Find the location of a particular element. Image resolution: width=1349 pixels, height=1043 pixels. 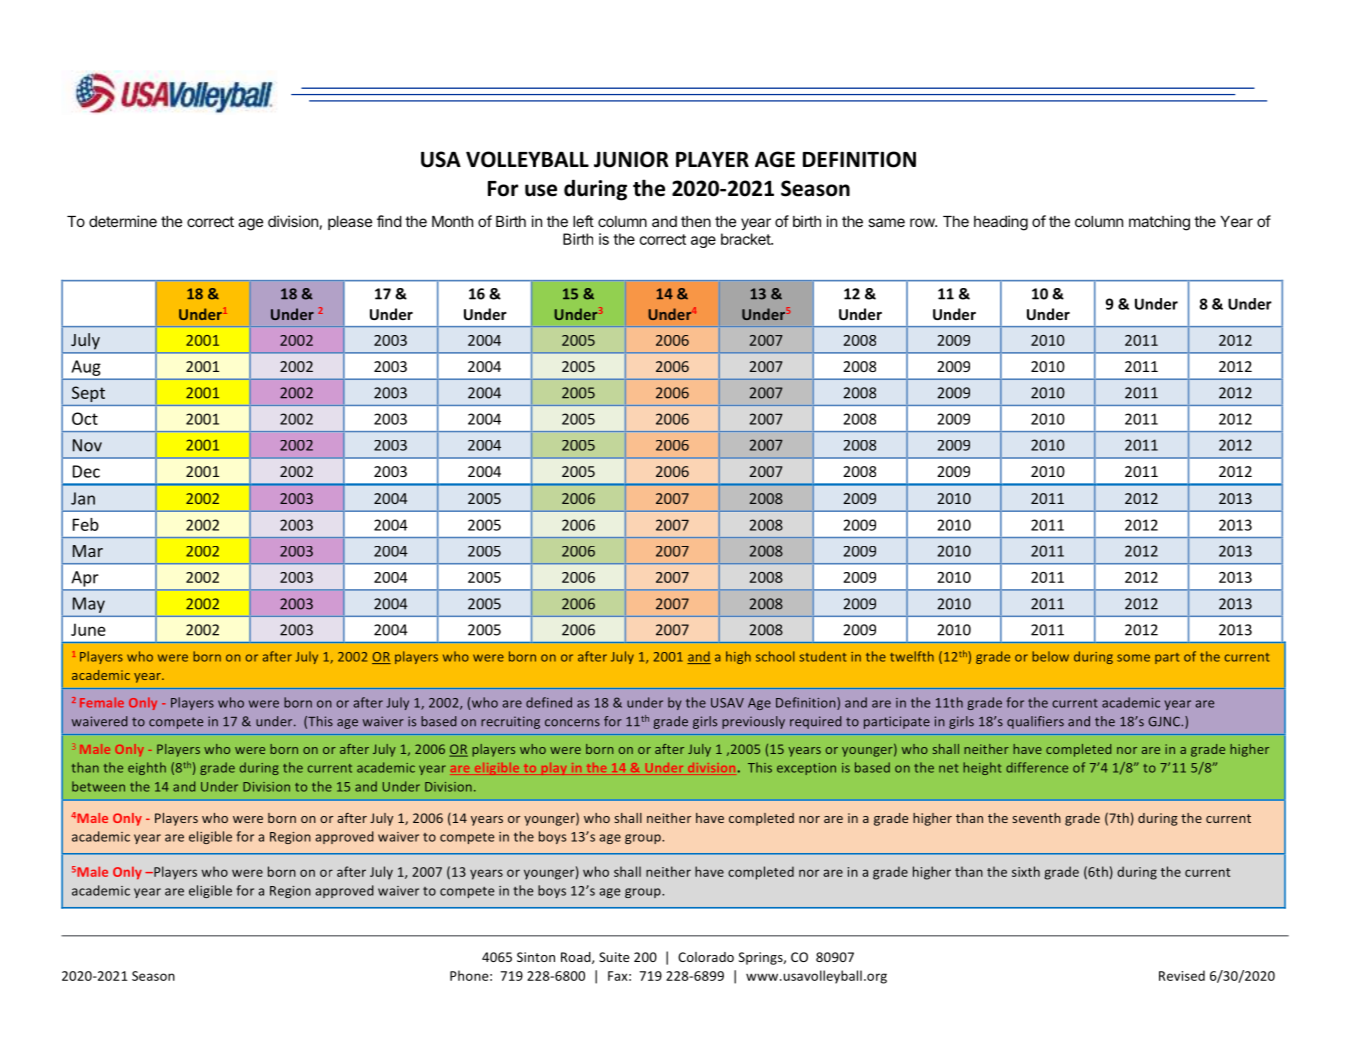

Road is located at coordinates (577, 958).
